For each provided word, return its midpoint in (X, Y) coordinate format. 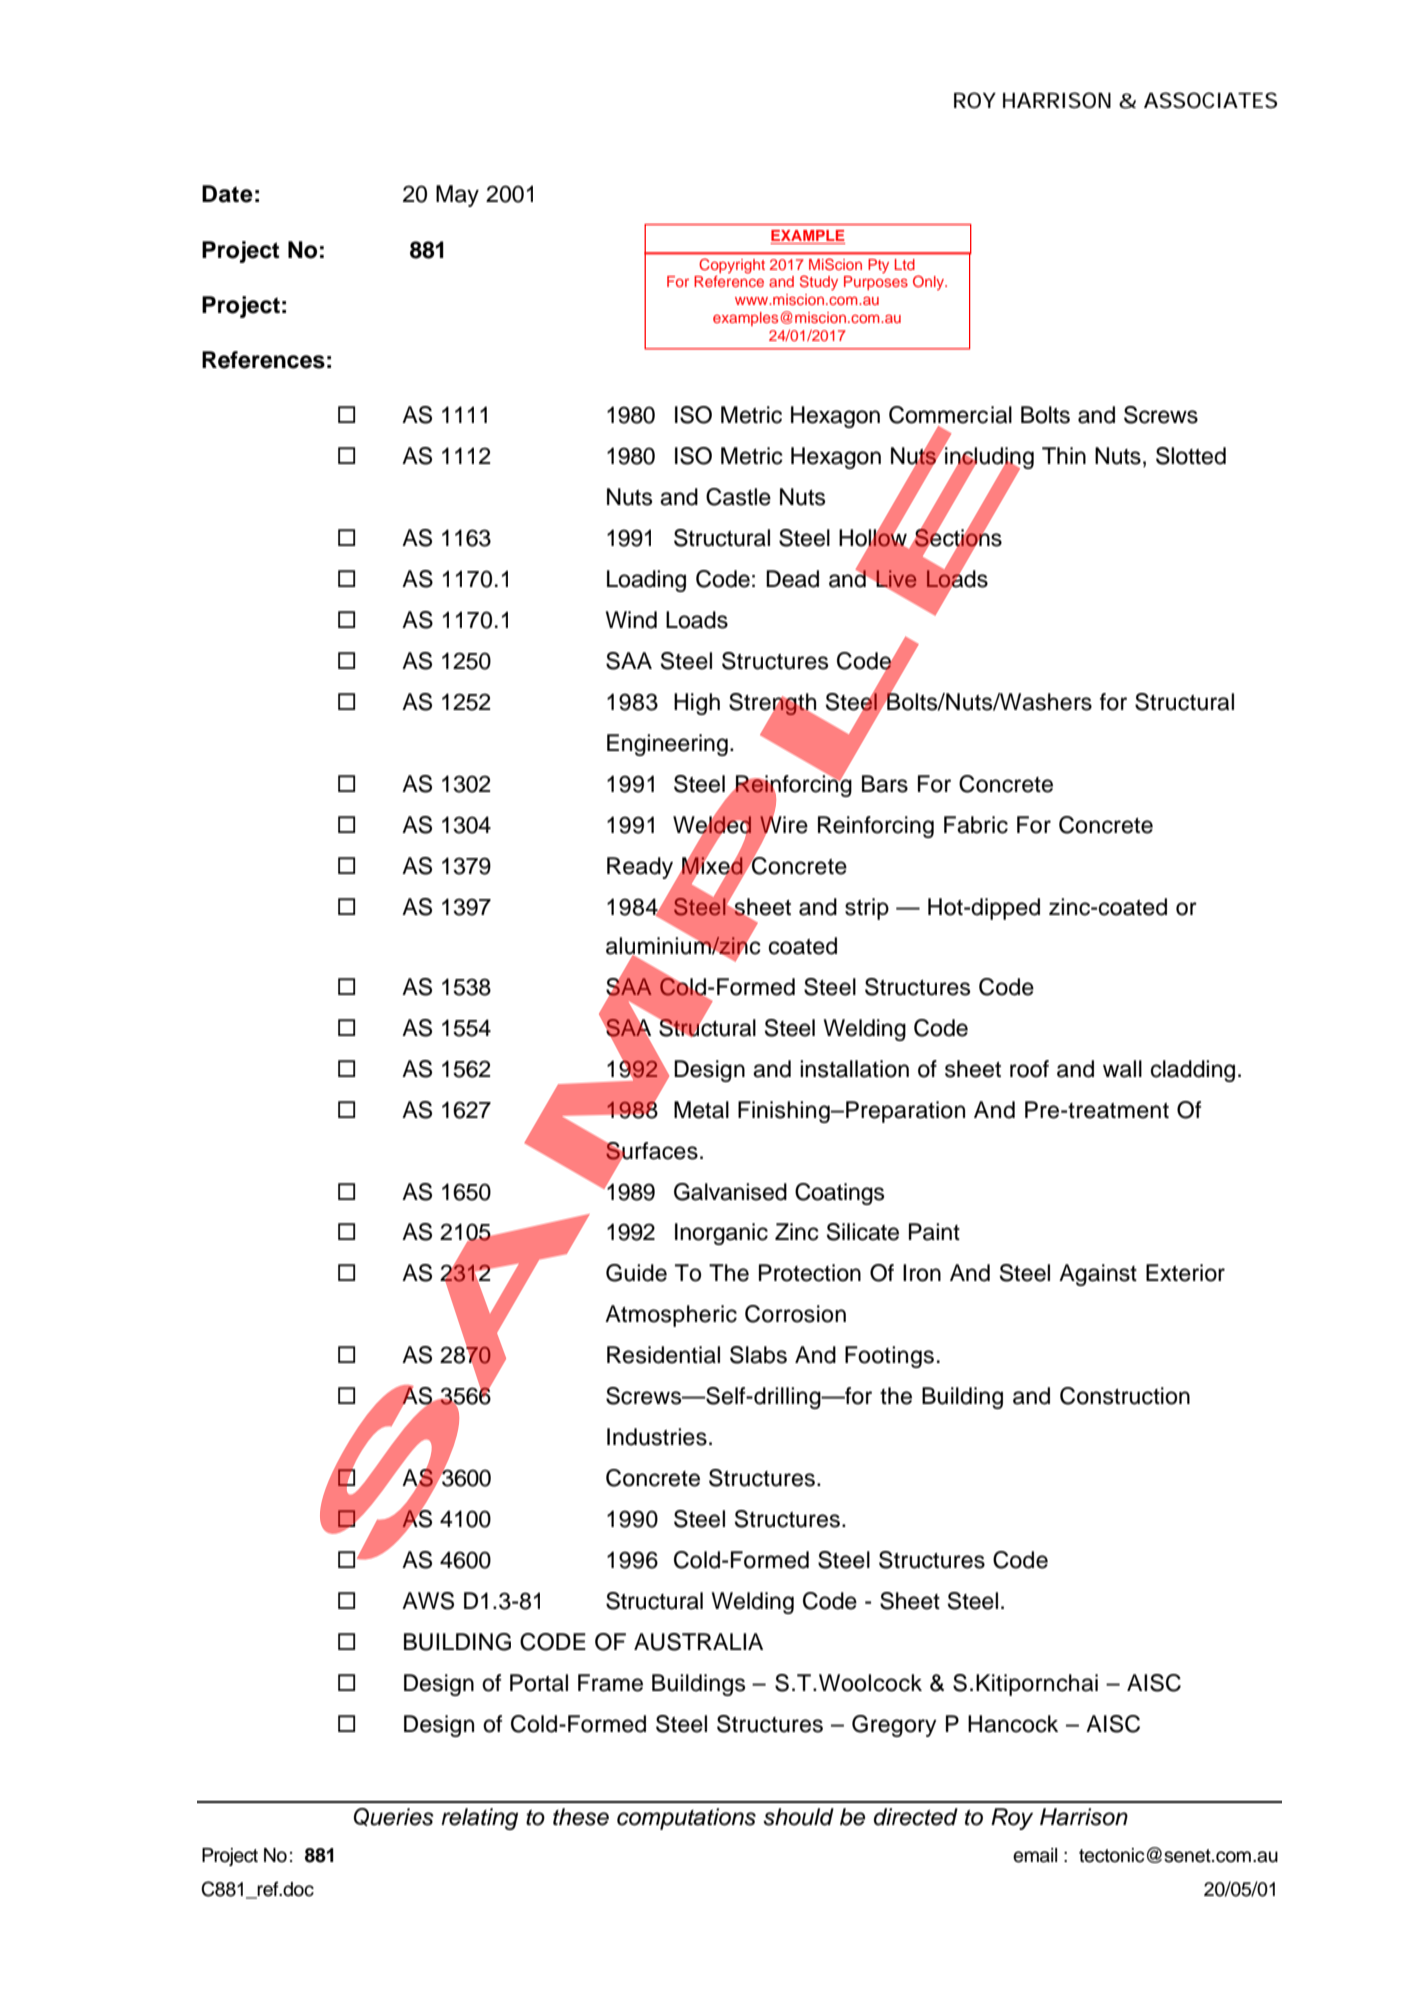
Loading (646, 581)
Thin (1064, 455)
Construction (1125, 1396)
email (1035, 1855)
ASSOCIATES (1210, 100)
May (457, 196)
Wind (631, 620)
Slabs (758, 1355)
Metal (701, 1110)
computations (686, 1819)
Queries (394, 1817)
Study (819, 282)
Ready (640, 868)
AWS (428, 1601)
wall (1122, 1069)
